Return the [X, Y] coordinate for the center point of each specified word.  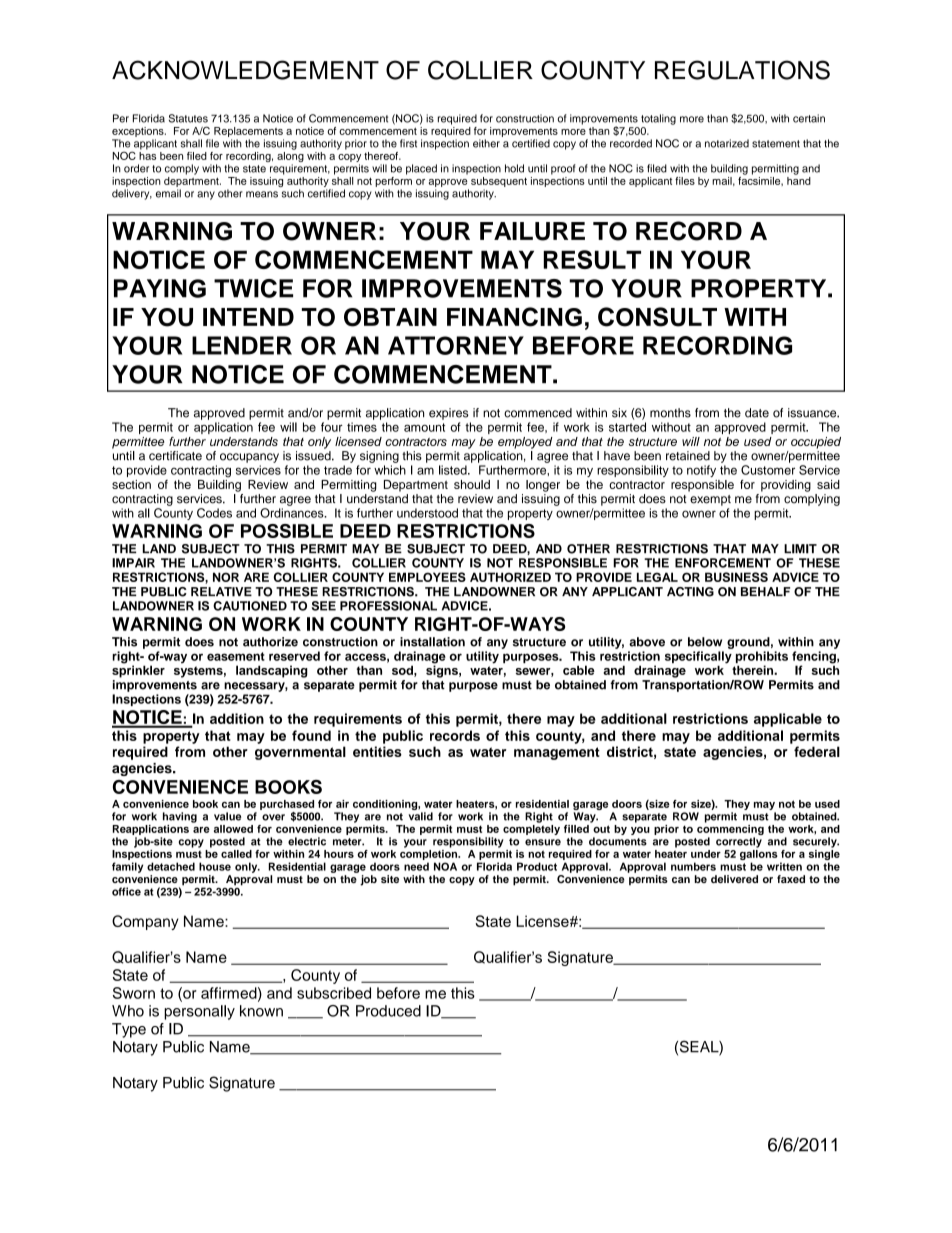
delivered [734, 879]
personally [199, 1012]
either [486, 143]
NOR [226, 577]
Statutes [188, 118]
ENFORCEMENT [723, 563]
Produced [388, 1011]
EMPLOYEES [427, 577]
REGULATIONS [742, 70]
